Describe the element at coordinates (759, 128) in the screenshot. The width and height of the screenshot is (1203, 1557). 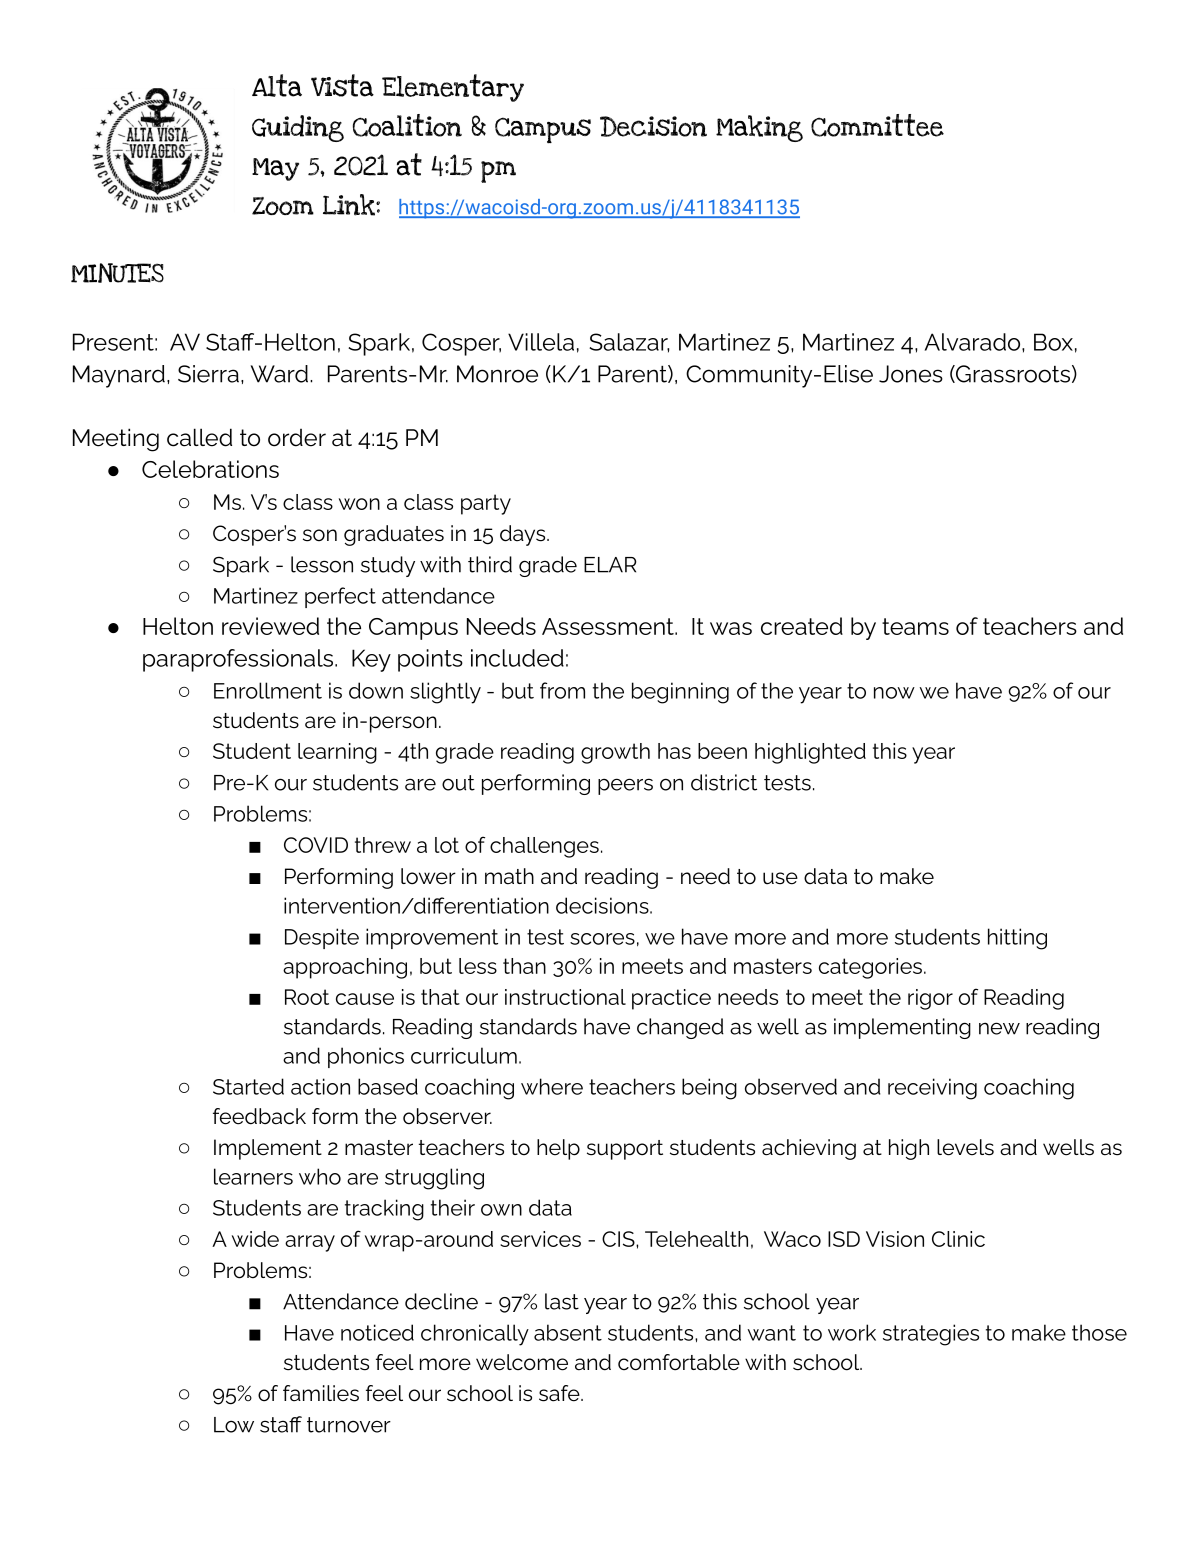
I see `Making` at that location.
